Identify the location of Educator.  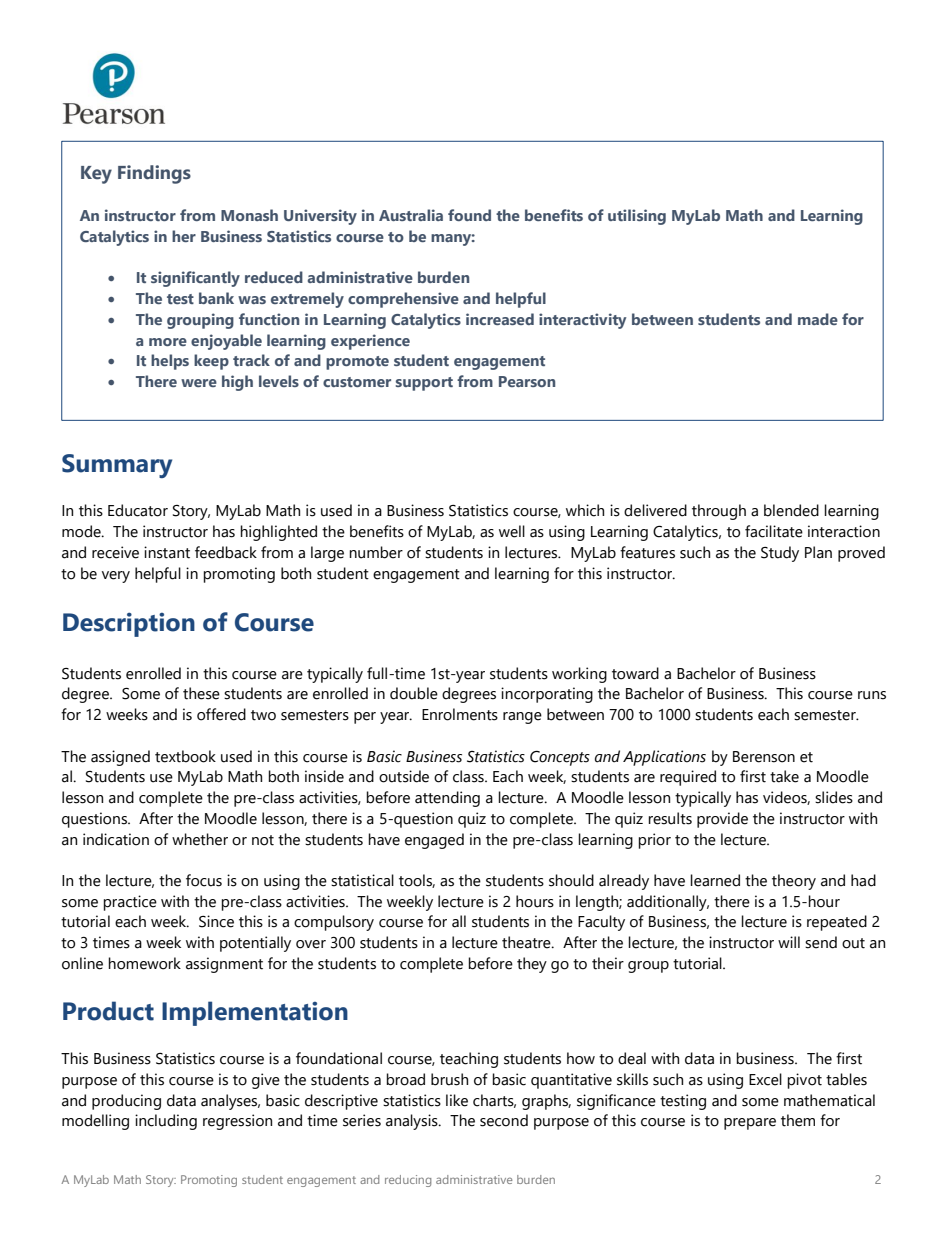
(138, 510).
